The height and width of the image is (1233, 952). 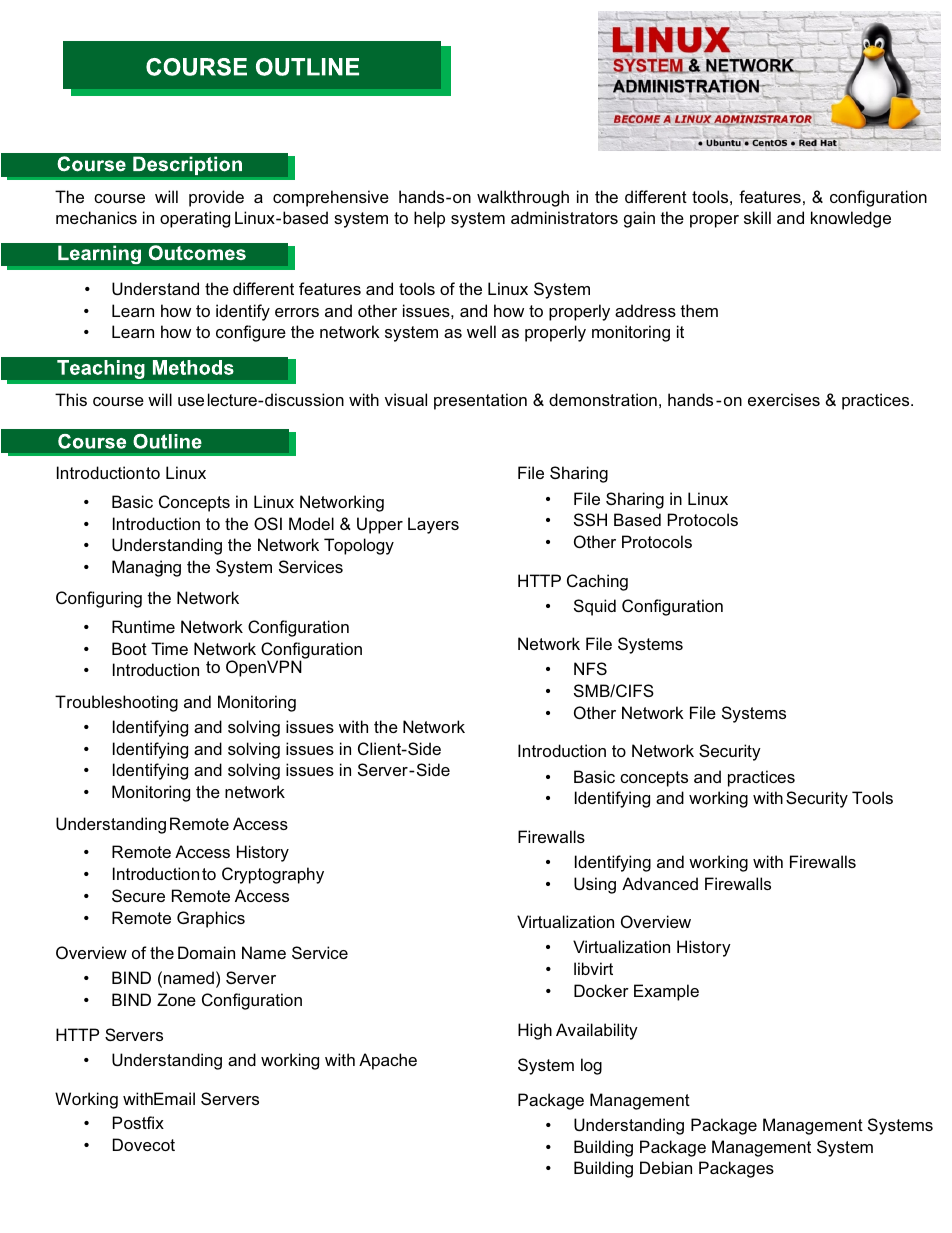 I want to click on Advanced, so click(x=660, y=883).
